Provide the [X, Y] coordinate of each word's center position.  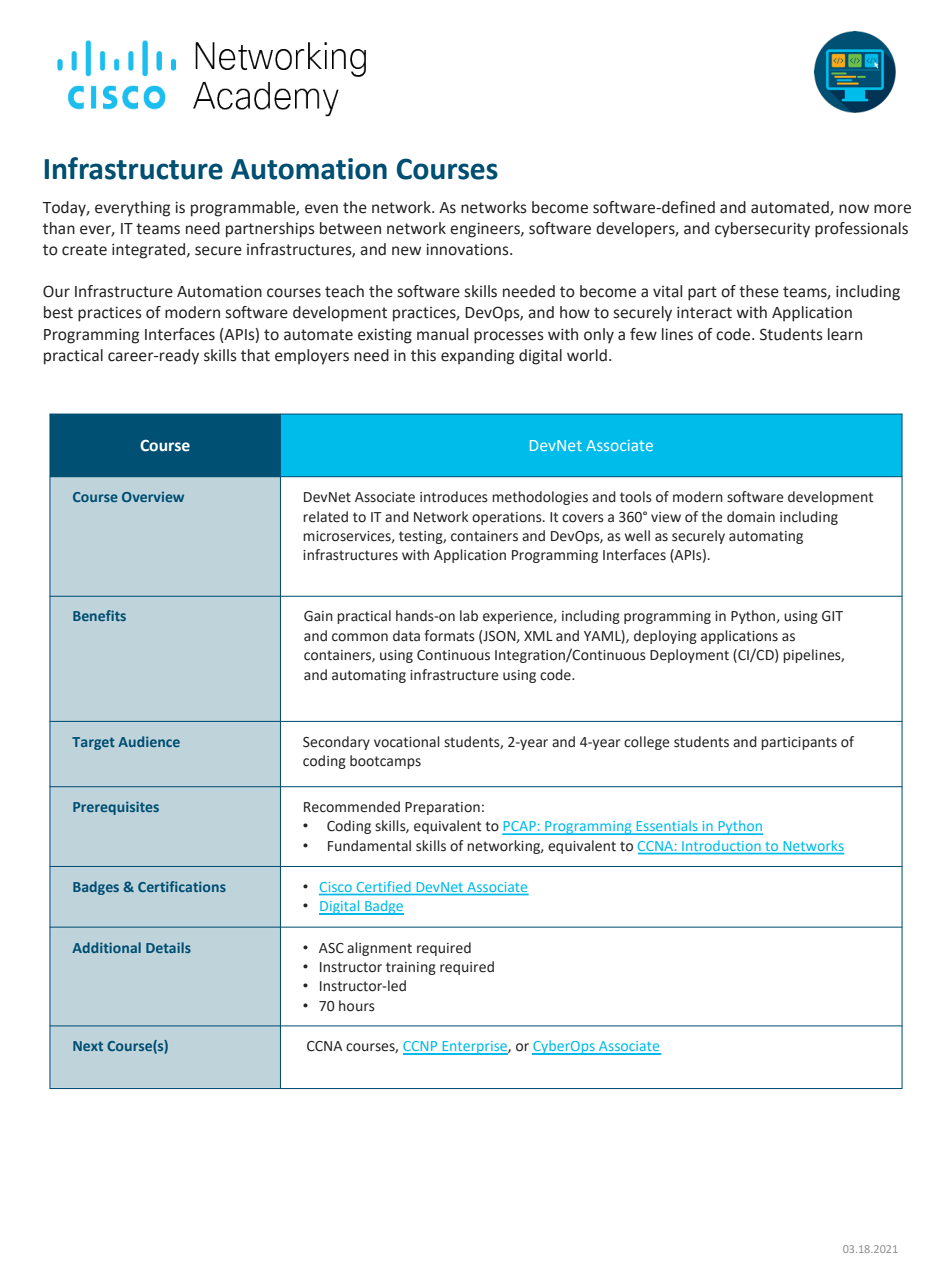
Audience [149, 741]
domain [751, 517]
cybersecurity [762, 230]
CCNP [421, 1047]
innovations [468, 249]
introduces [454, 497]
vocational [407, 742]
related [325, 517]
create [84, 250]
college [647, 743]
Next [88, 1046]
